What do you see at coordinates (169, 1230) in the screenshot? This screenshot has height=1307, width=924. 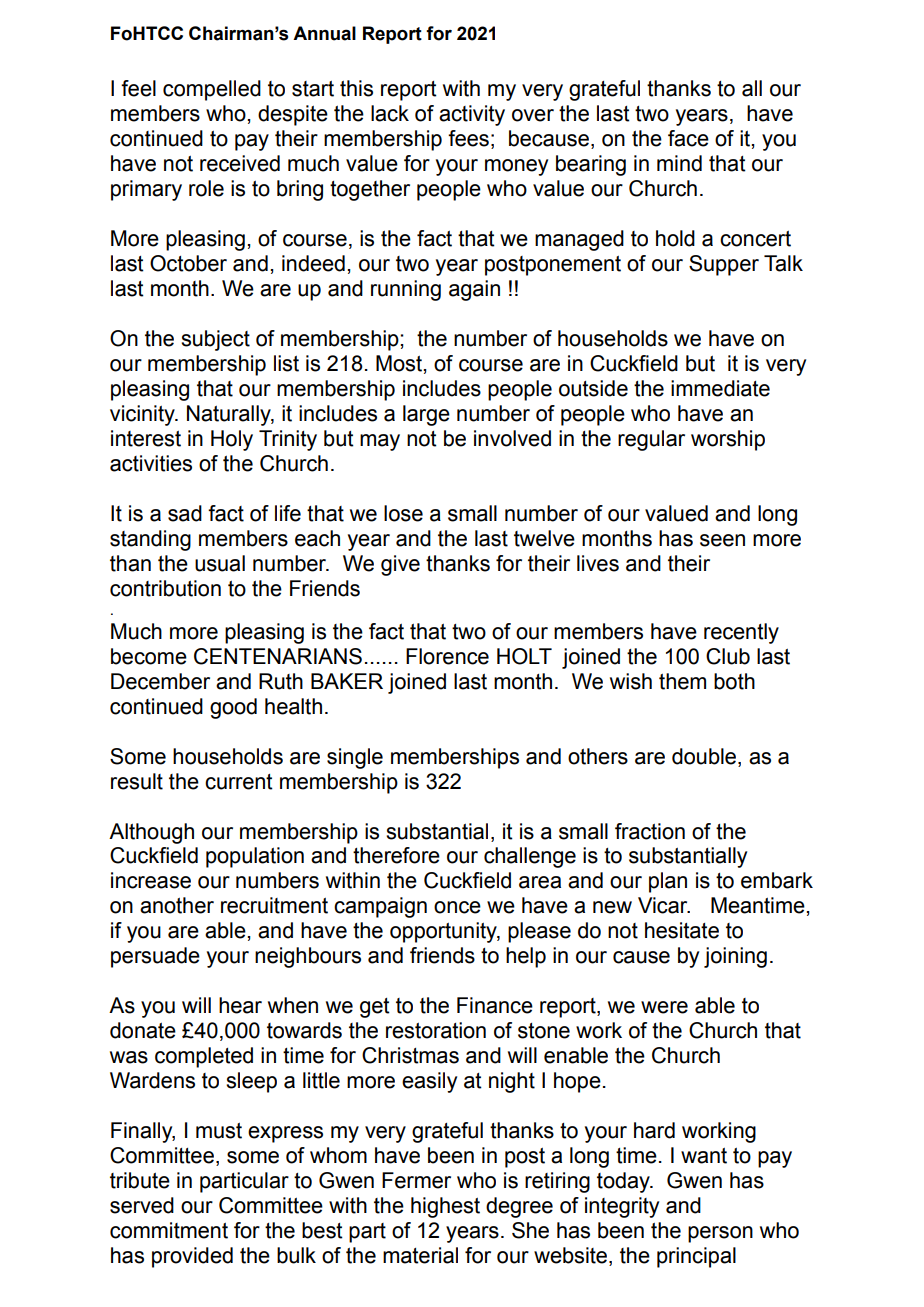 I see `commitment` at bounding box center [169, 1230].
